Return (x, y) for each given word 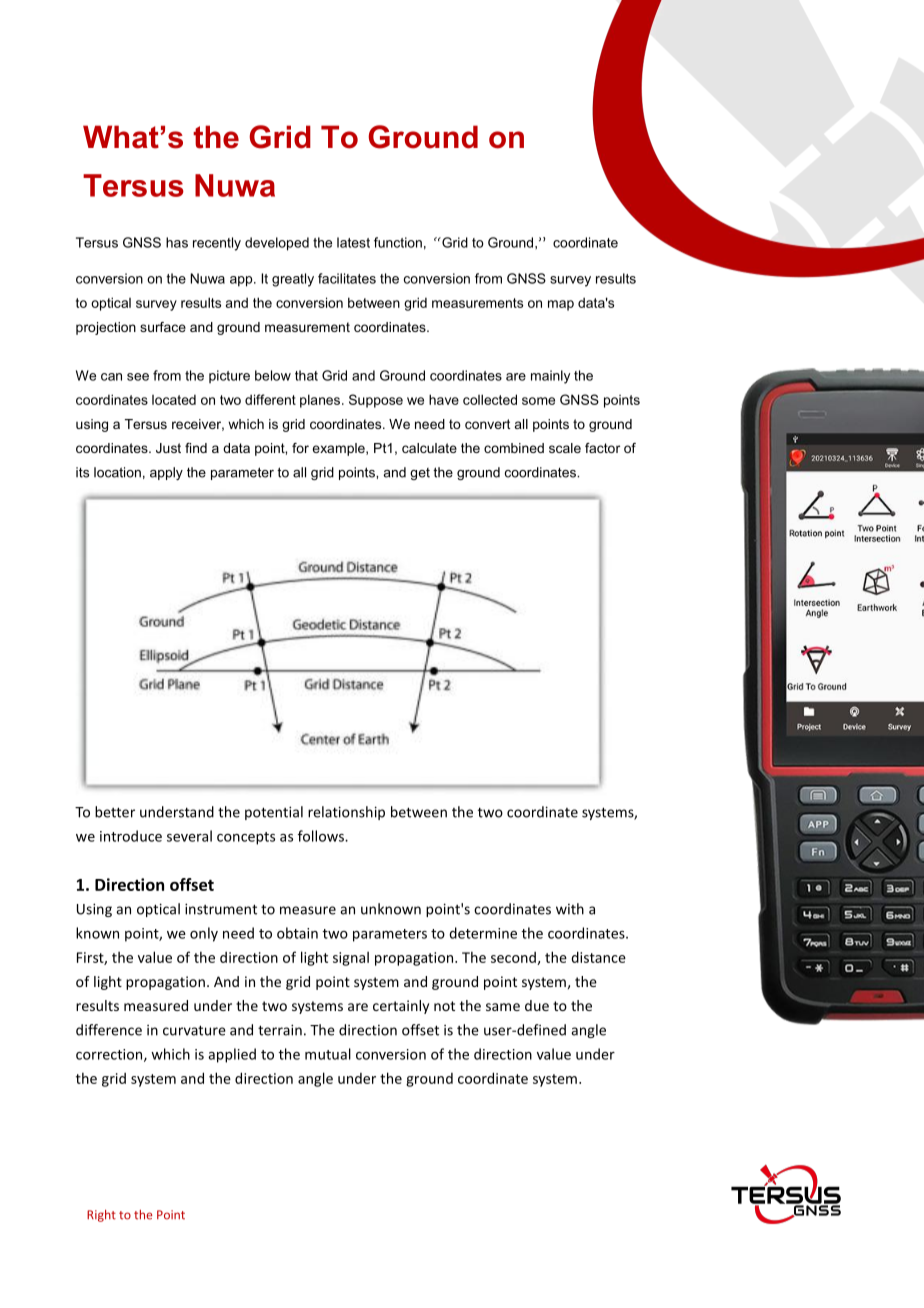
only (204, 934)
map (561, 305)
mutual (328, 1054)
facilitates (347, 278)
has (177, 242)
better (115, 812)
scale (565, 448)
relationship (346, 813)
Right (101, 1216)
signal (351, 958)
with (570, 909)
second (514, 958)
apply (166, 473)
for (300, 448)
